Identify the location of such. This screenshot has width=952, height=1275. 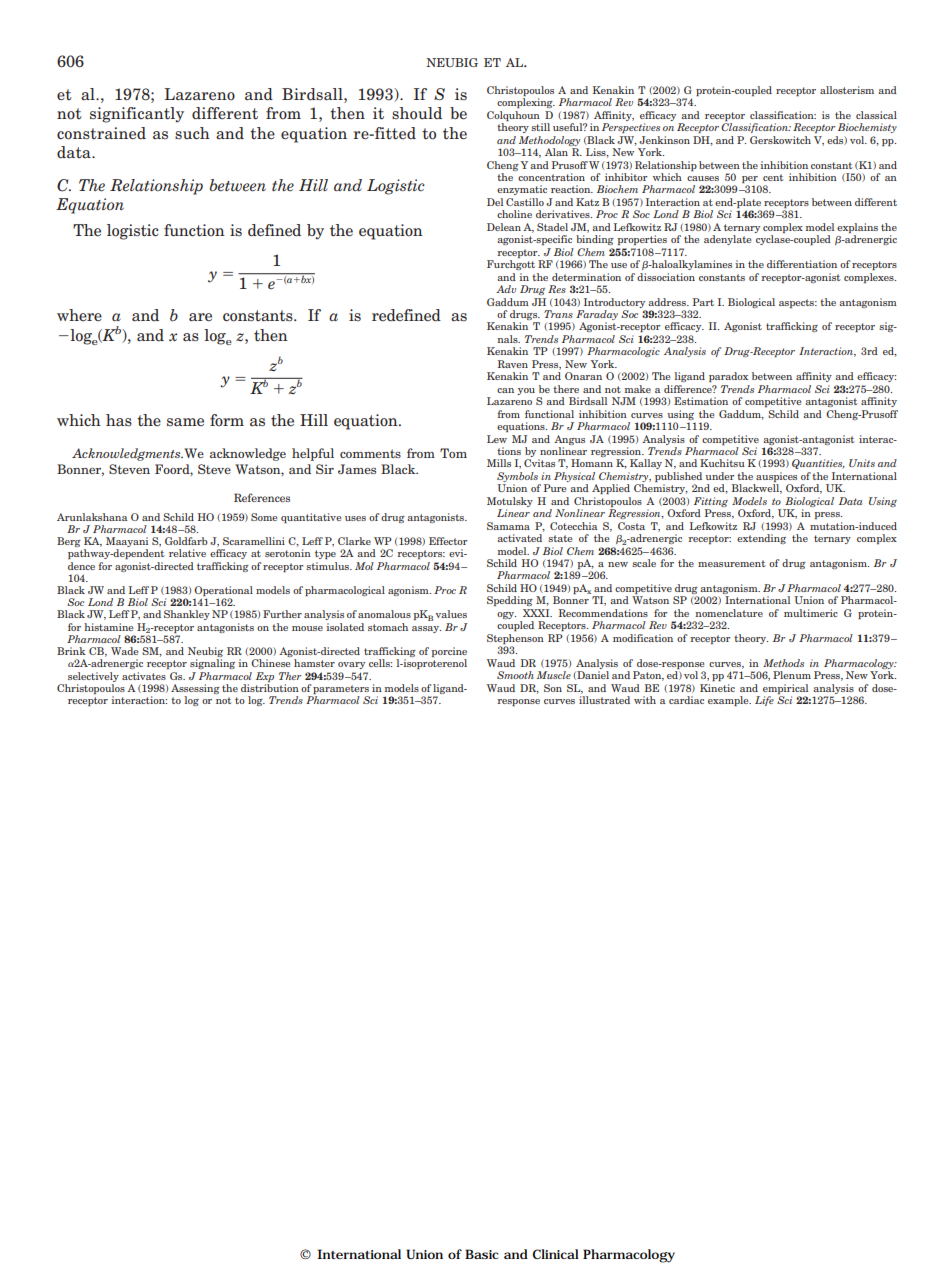
(192, 133).
